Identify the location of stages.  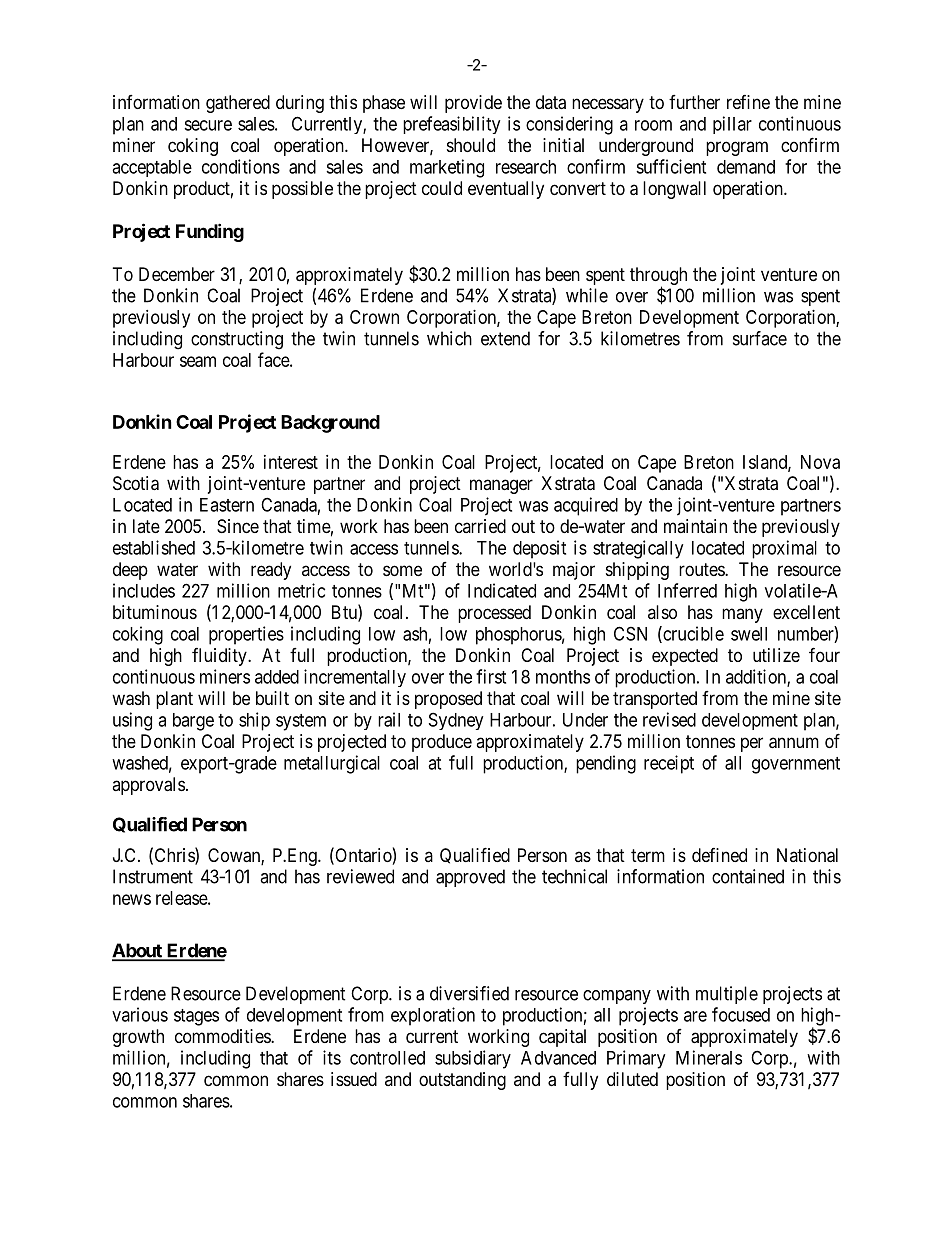
(196, 1017).
